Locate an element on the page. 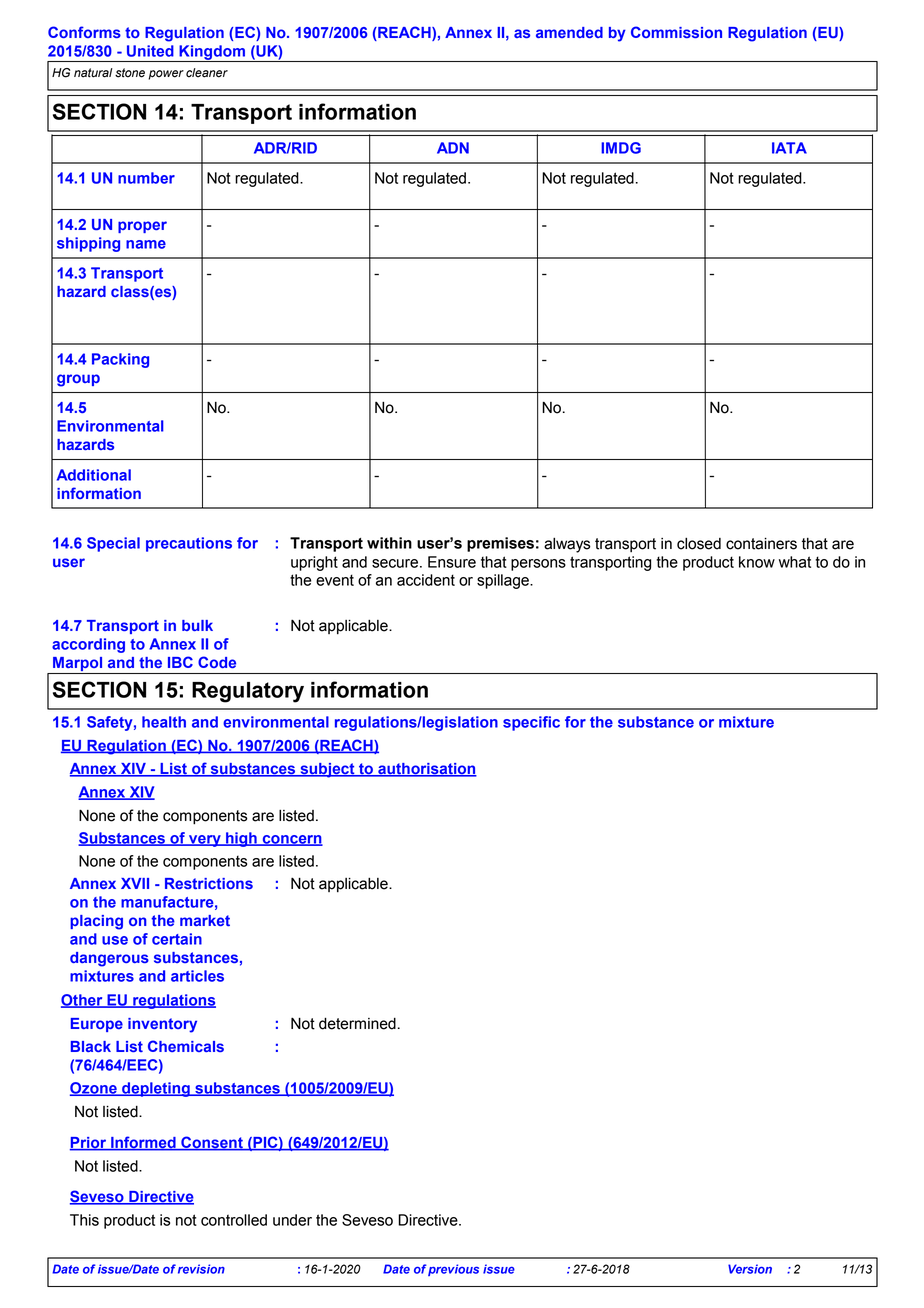 The height and width of the image is (1308, 924). IBC is located at coordinates (180, 662).
